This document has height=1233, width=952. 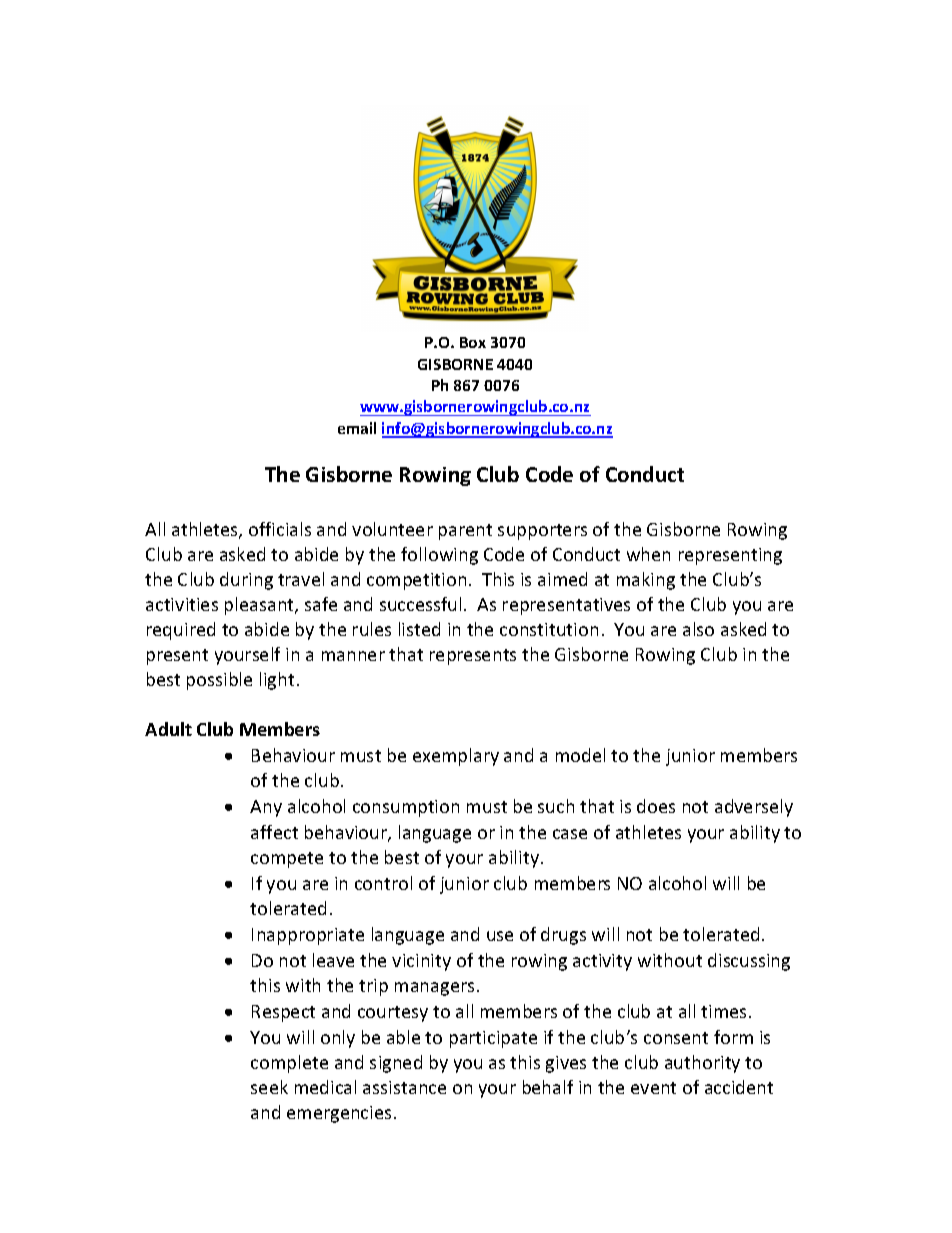 I want to click on email, so click(x=357, y=428).
